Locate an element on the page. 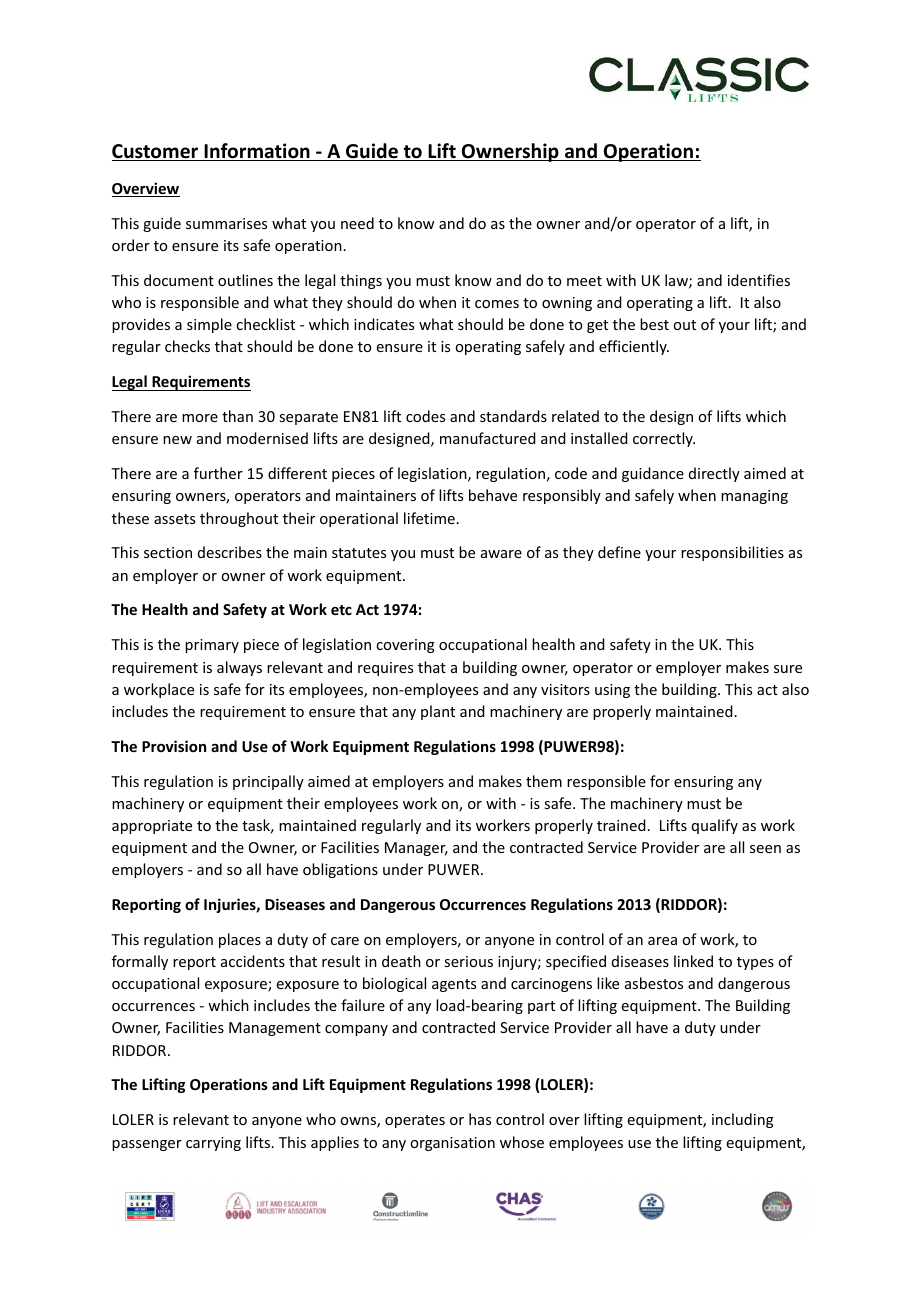 Image resolution: width=924 pixels, height=1307 pixels. identifies is located at coordinates (759, 280).
